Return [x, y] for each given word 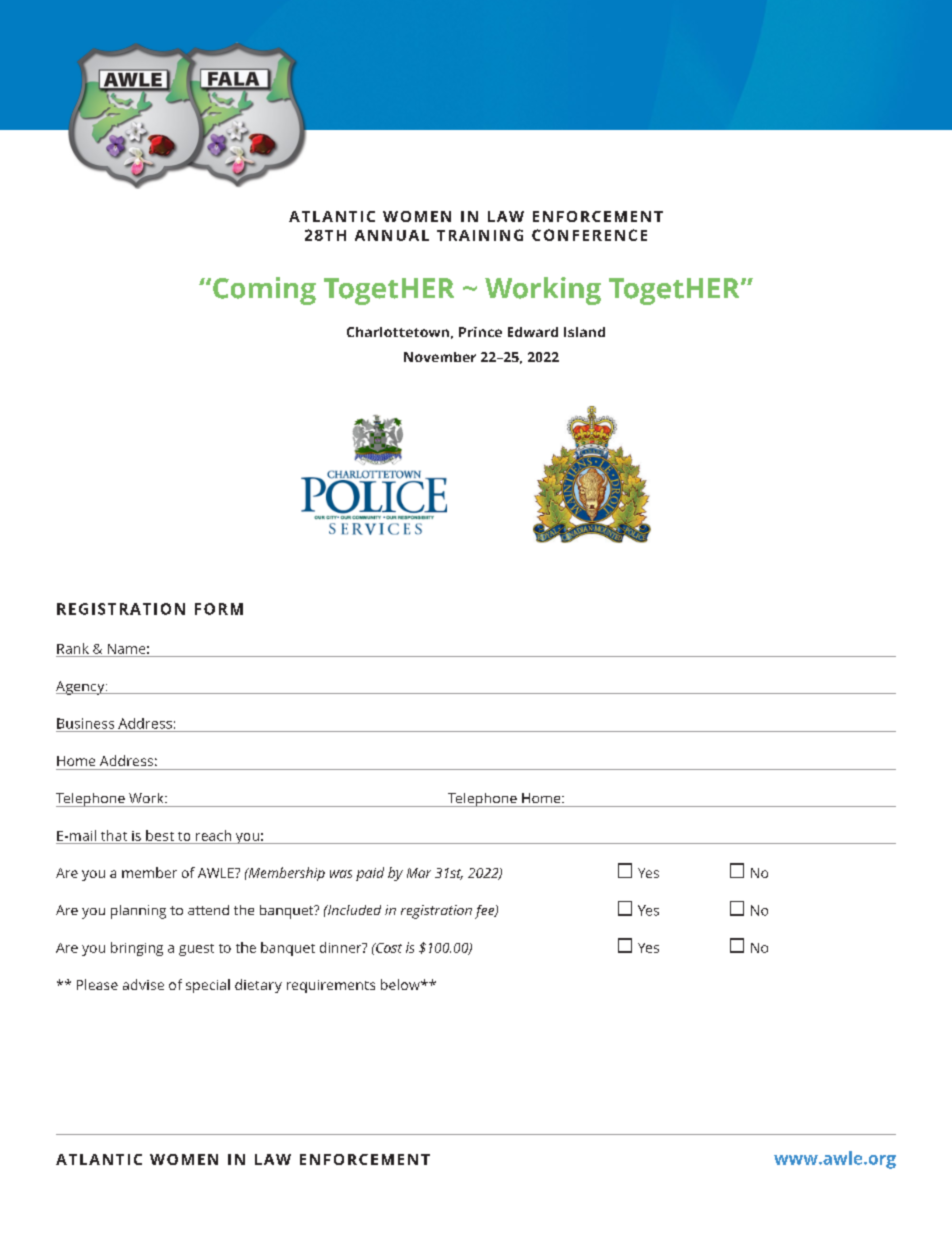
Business [85, 723]
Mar [419, 873]
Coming [264, 291]
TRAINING [480, 235]
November [440, 357]
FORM [219, 609]
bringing [137, 949]
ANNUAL [392, 235]
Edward [533, 332]
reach [213, 835]
